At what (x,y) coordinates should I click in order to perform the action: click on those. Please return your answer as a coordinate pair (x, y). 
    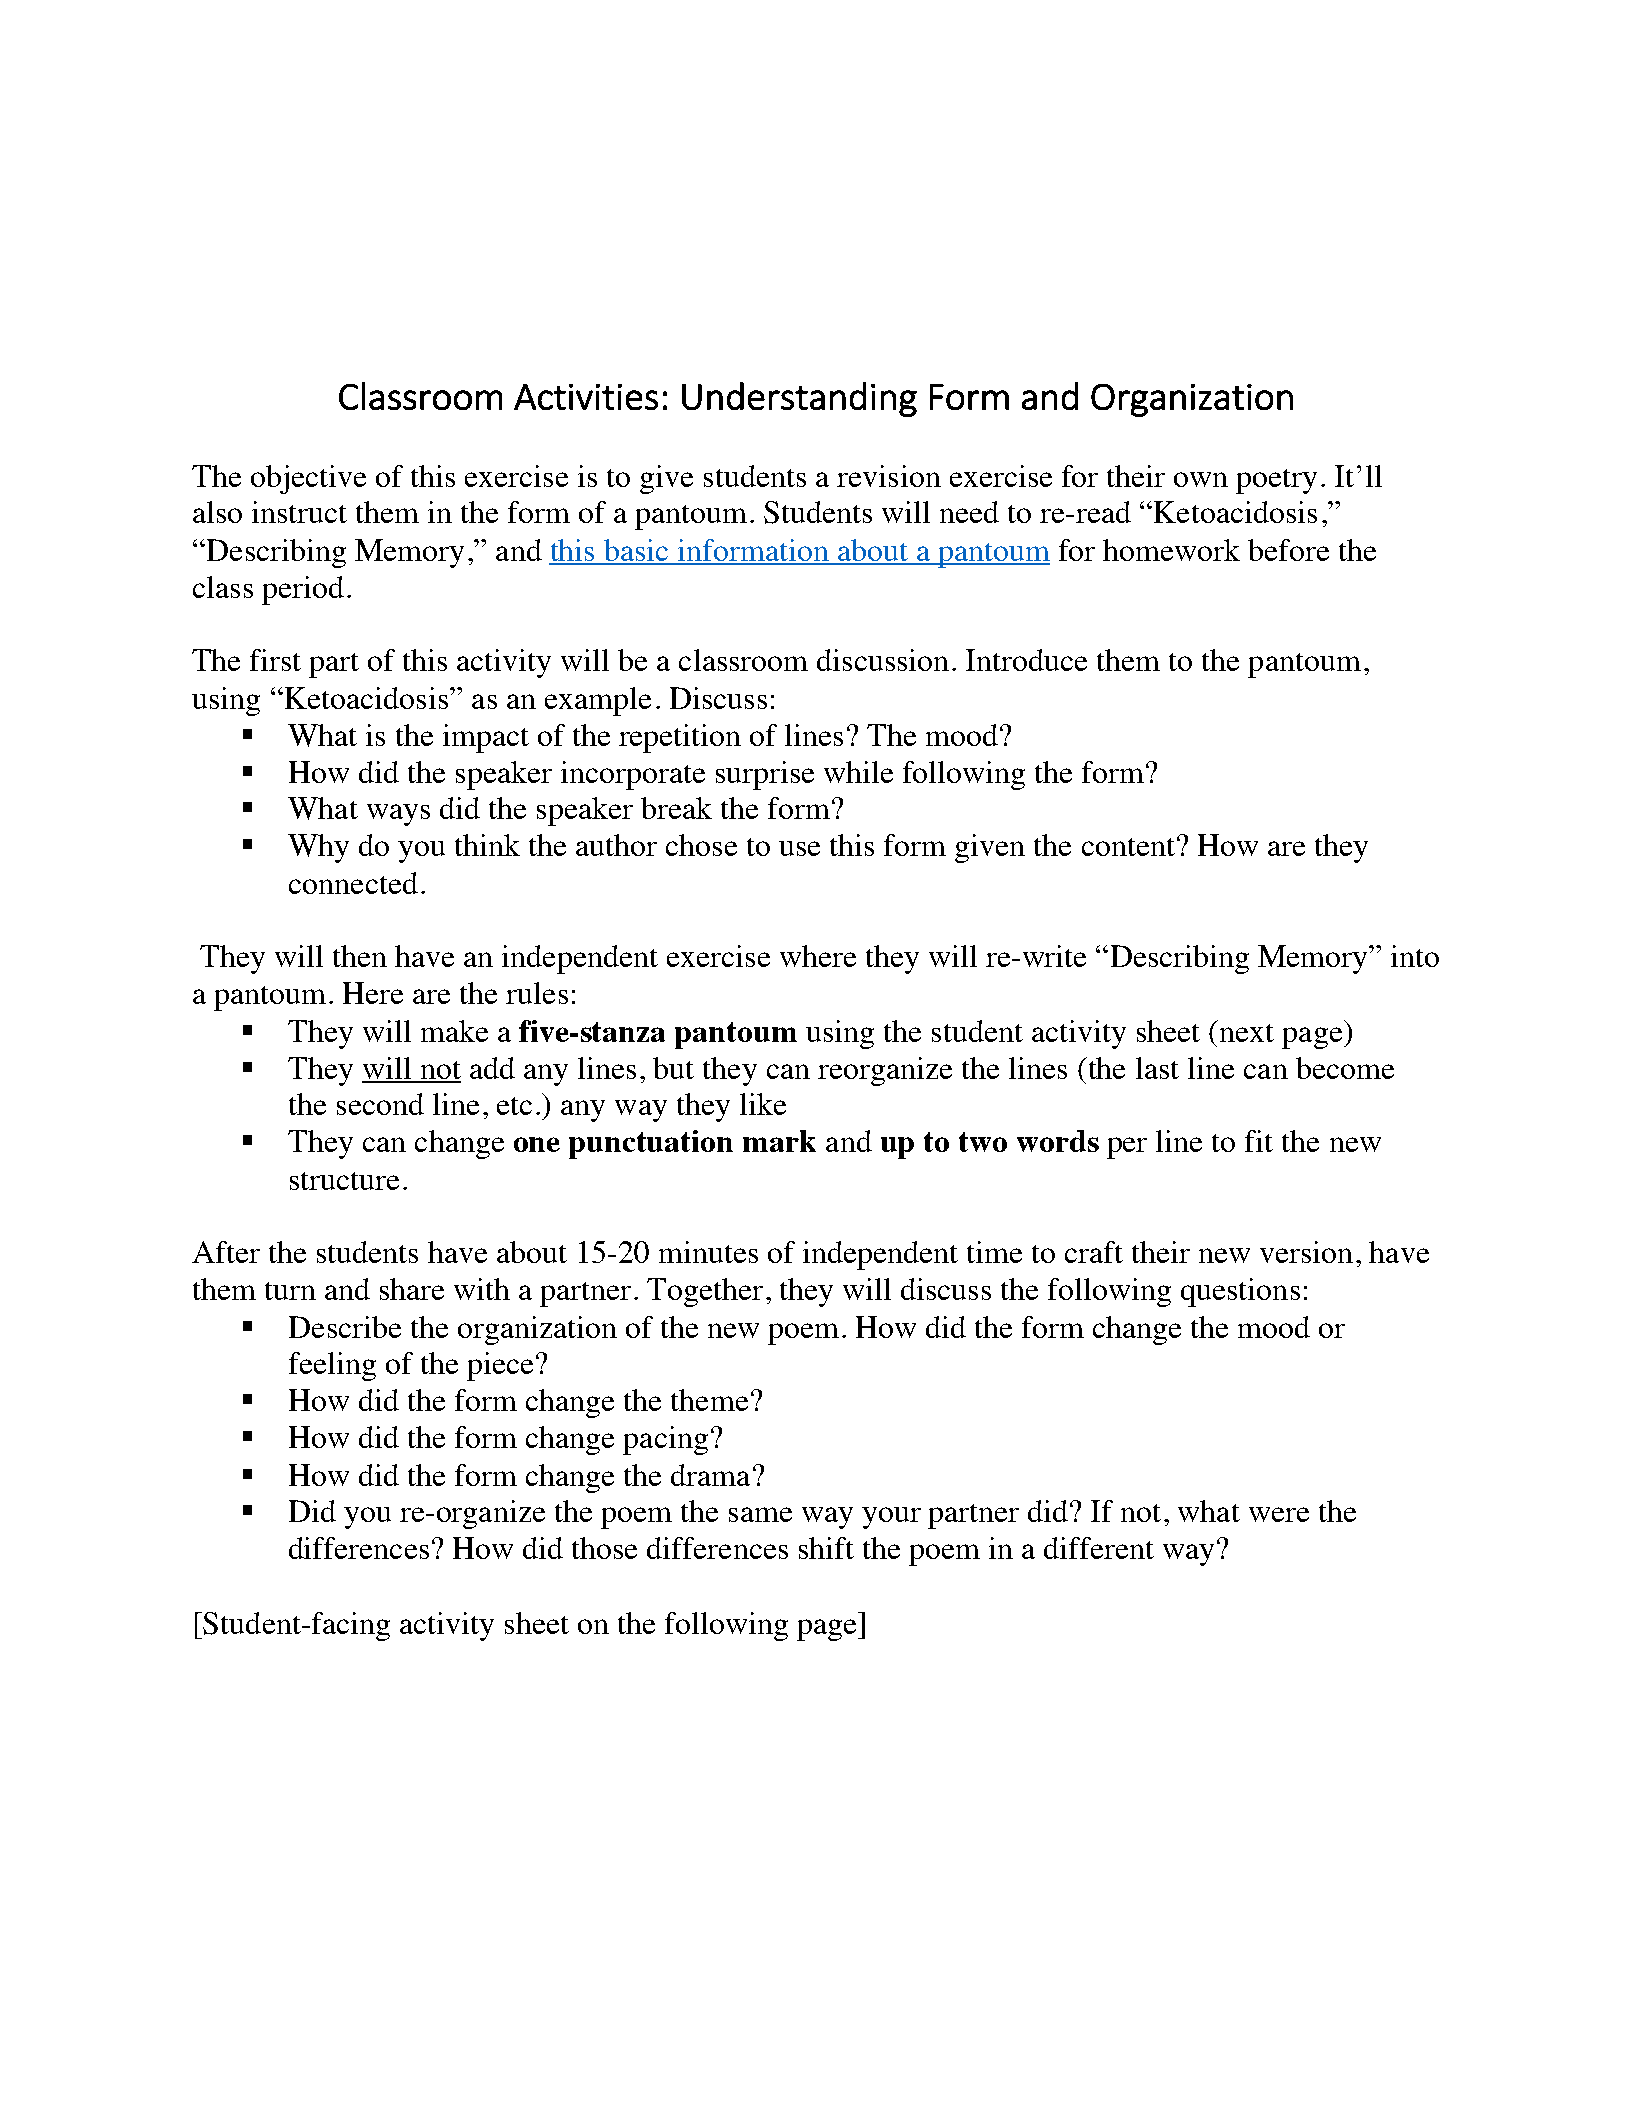
    Looking at the image, I should click on (604, 1548).
